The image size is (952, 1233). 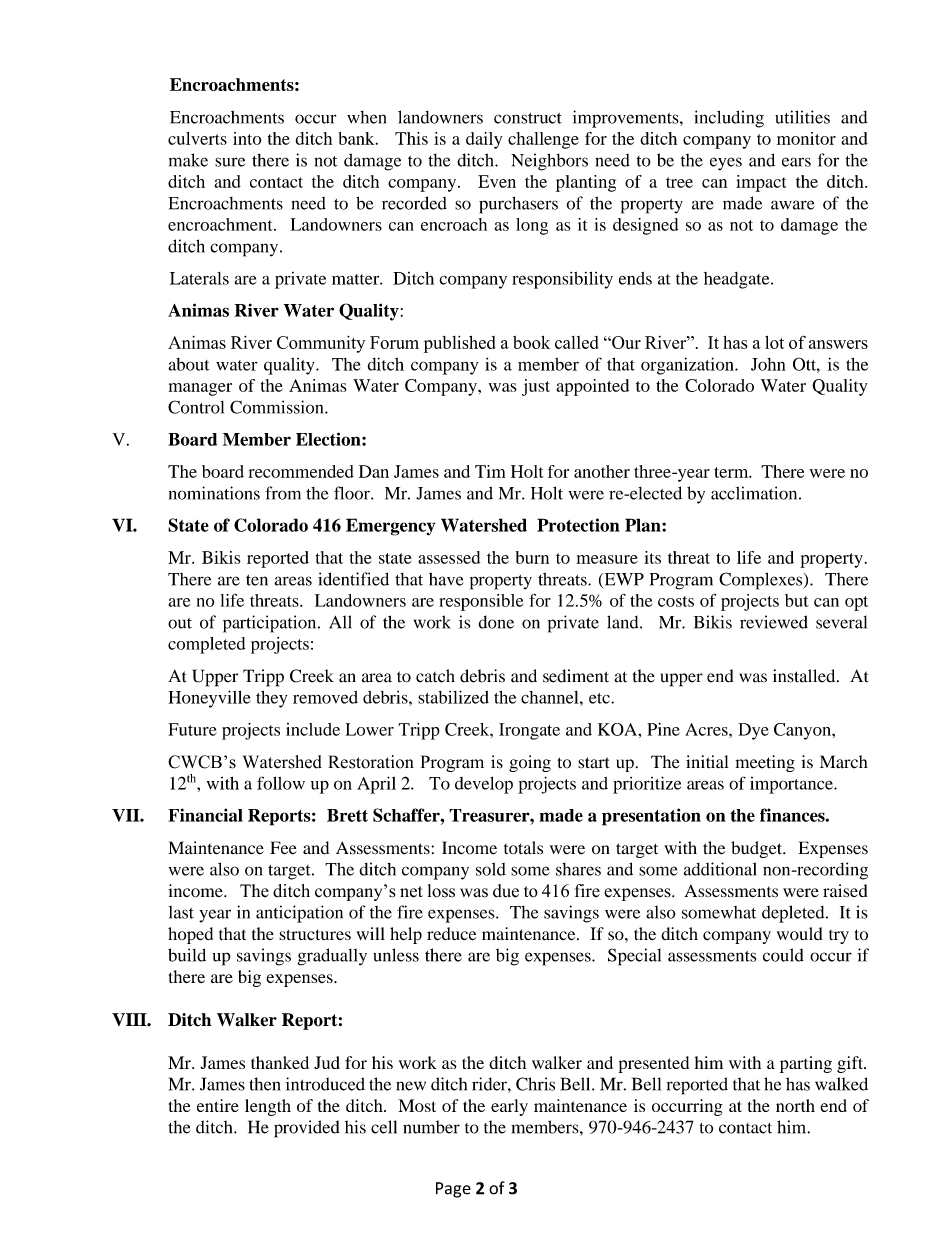 What do you see at coordinates (247, 138) in the image?
I see `into` at bounding box center [247, 138].
